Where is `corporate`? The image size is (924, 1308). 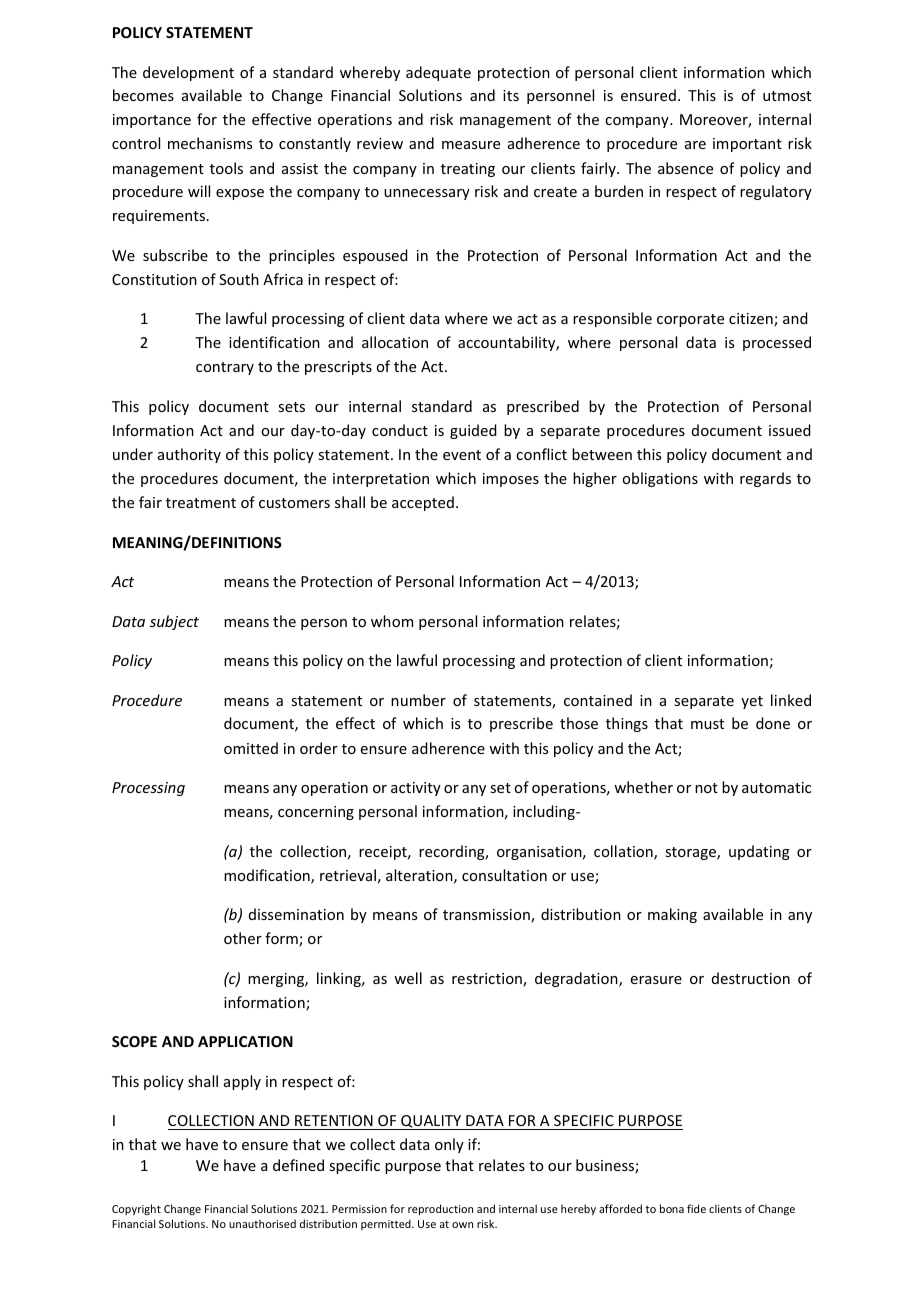
corporate is located at coordinates (690, 320).
